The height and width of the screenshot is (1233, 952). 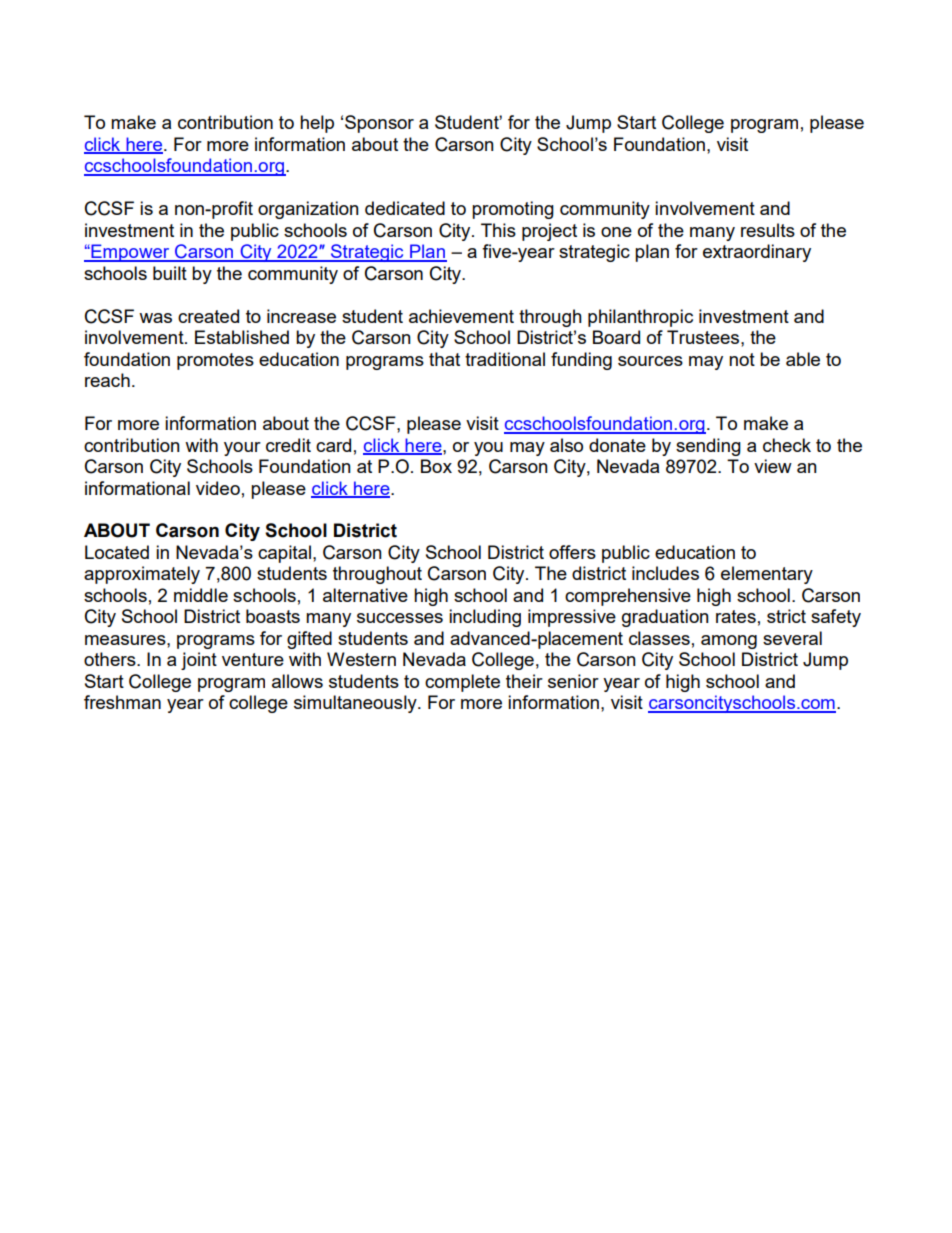 What do you see at coordinates (729, 642) in the screenshot?
I see `among` at bounding box center [729, 642].
